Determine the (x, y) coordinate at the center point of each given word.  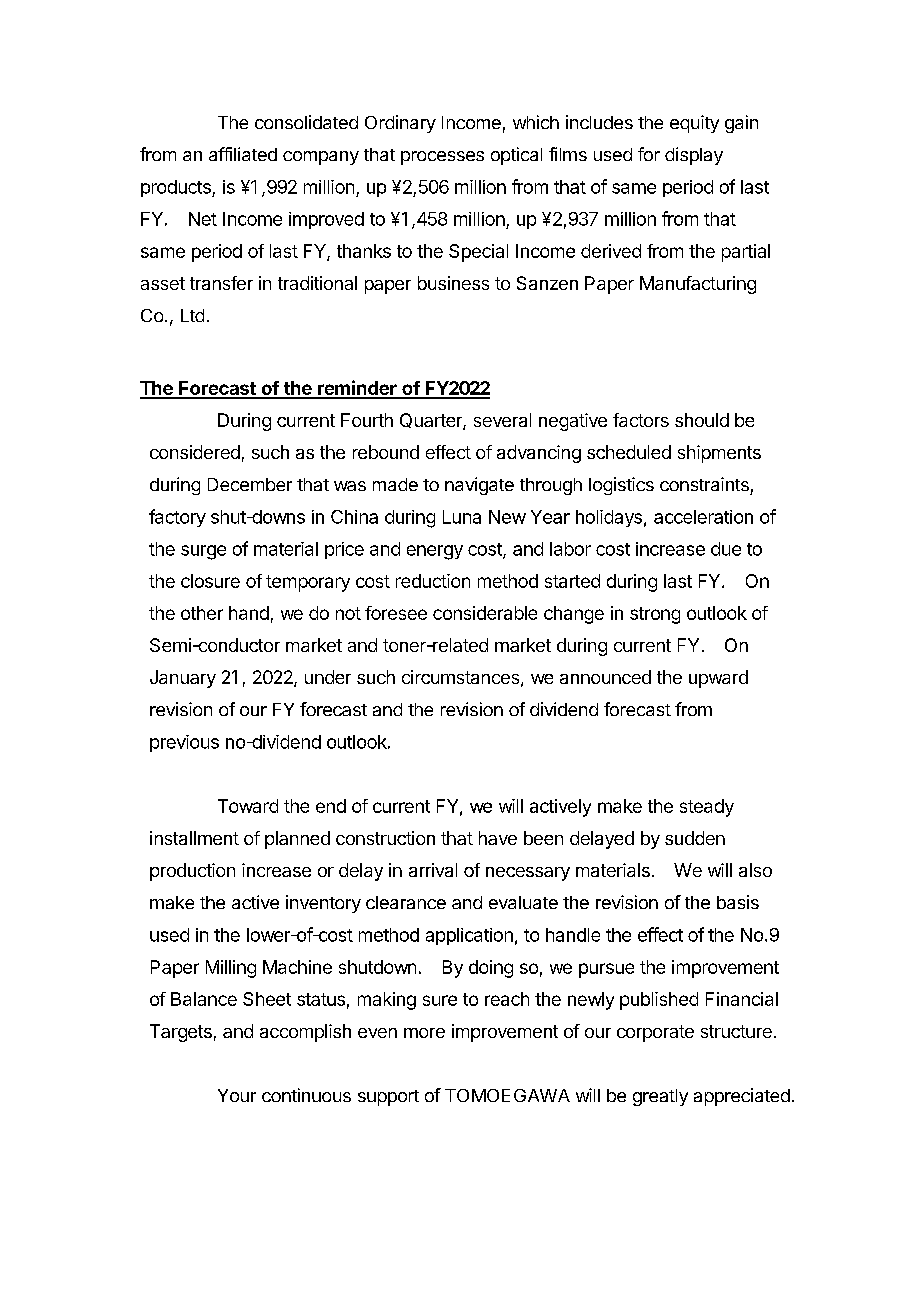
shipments (719, 454)
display (694, 156)
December (250, 484)
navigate (479, 486)
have (498, 838)
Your (237, 1095)
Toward (248, 806)
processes (442, 158)
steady (707, 808)
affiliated (243, 154)
